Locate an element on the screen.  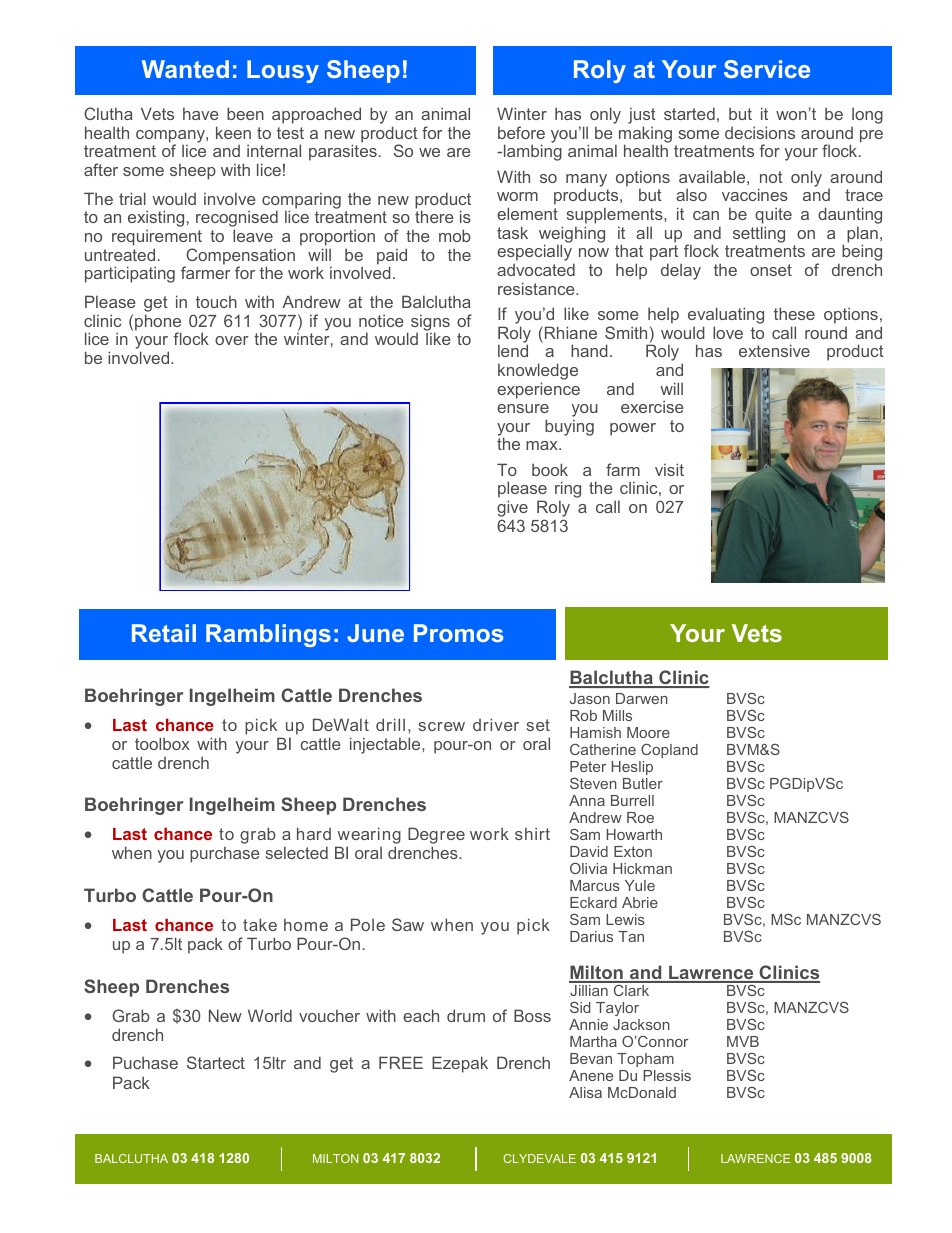
Service is located at coordinates (767, 69).
